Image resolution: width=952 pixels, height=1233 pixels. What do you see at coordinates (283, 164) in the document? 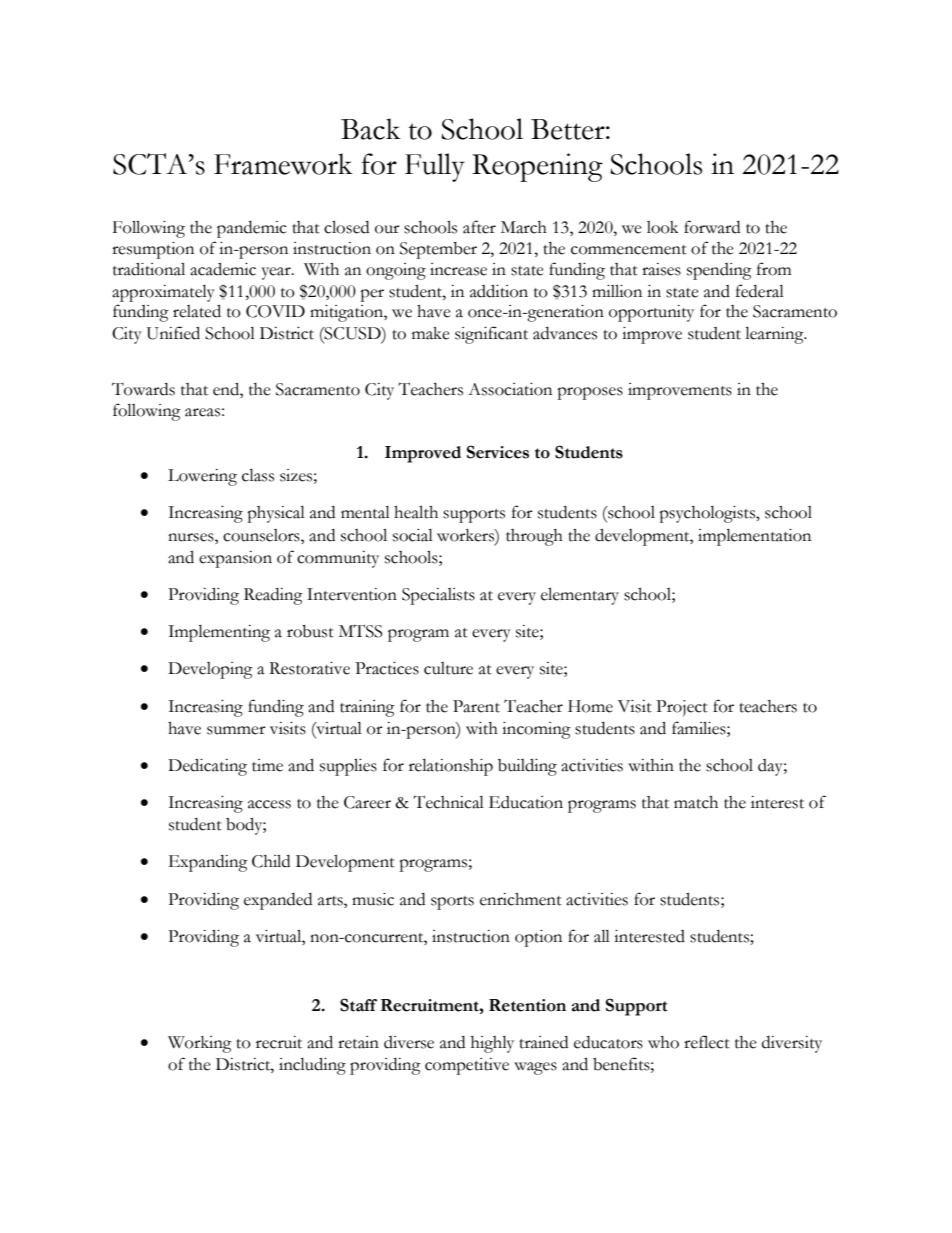
I see `Framework` at bounding box center [283, 164].
